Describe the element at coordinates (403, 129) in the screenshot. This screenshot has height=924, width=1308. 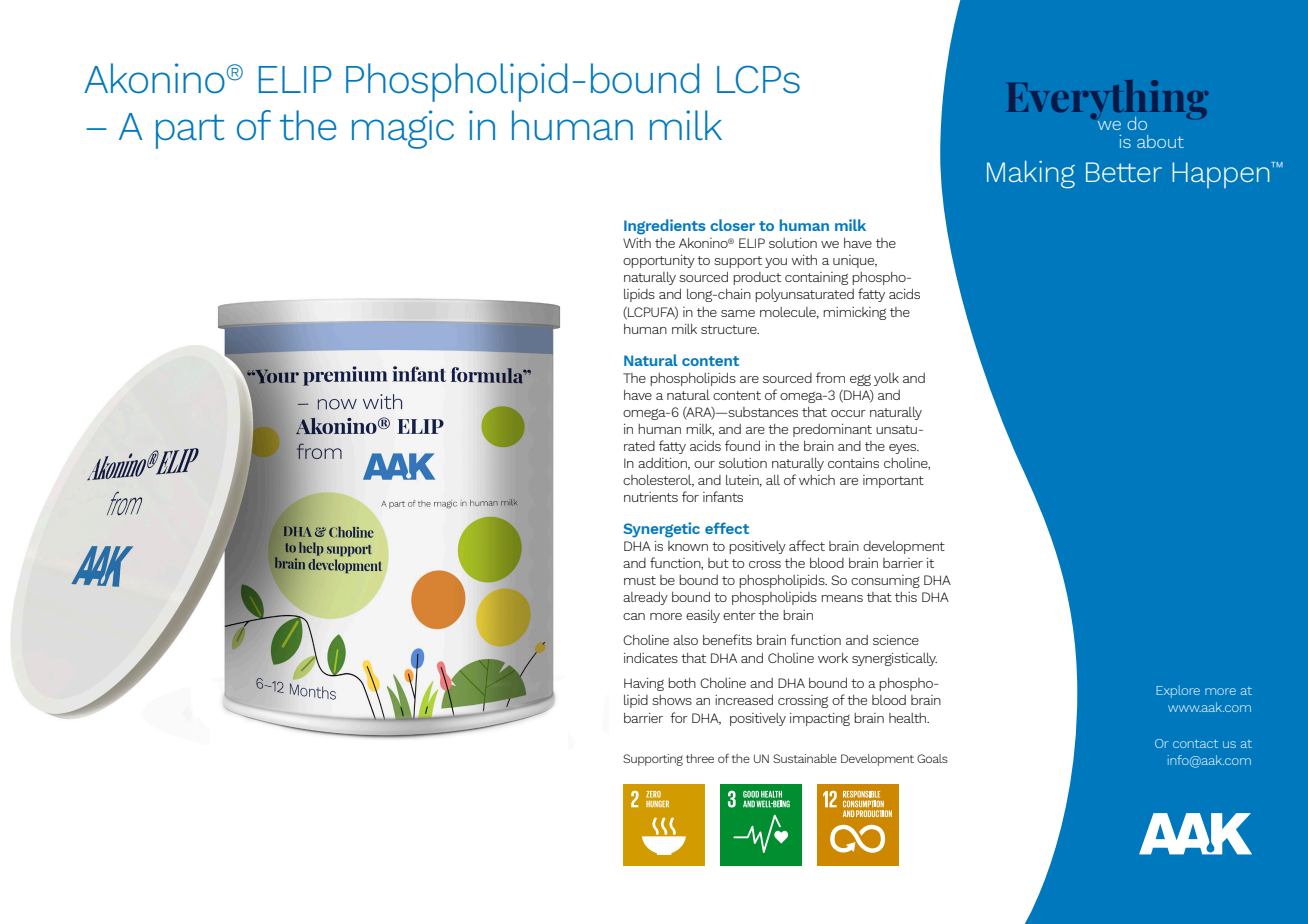
I see `magic` at that location.
